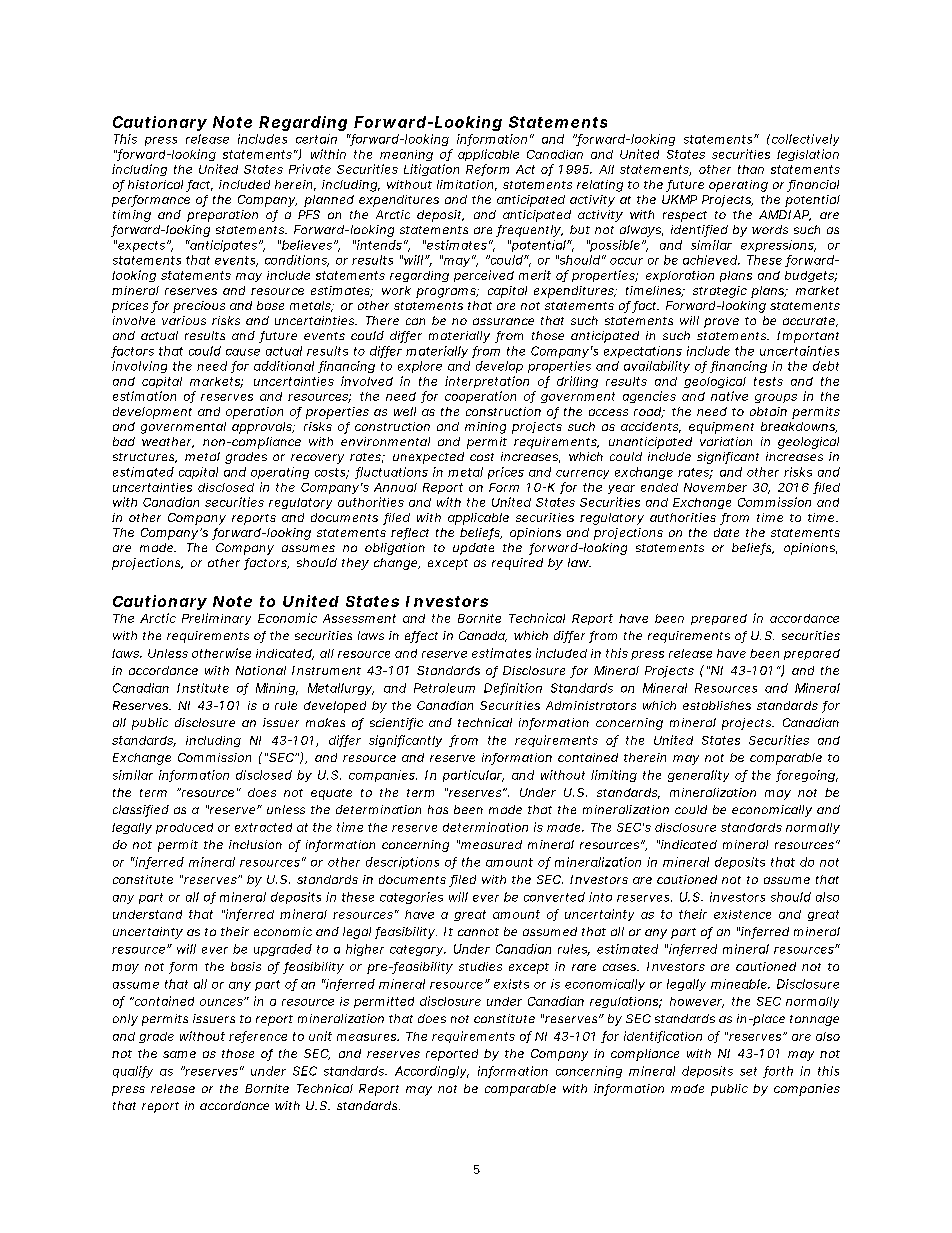  I want to click on Administrators, so click(591, 705).
